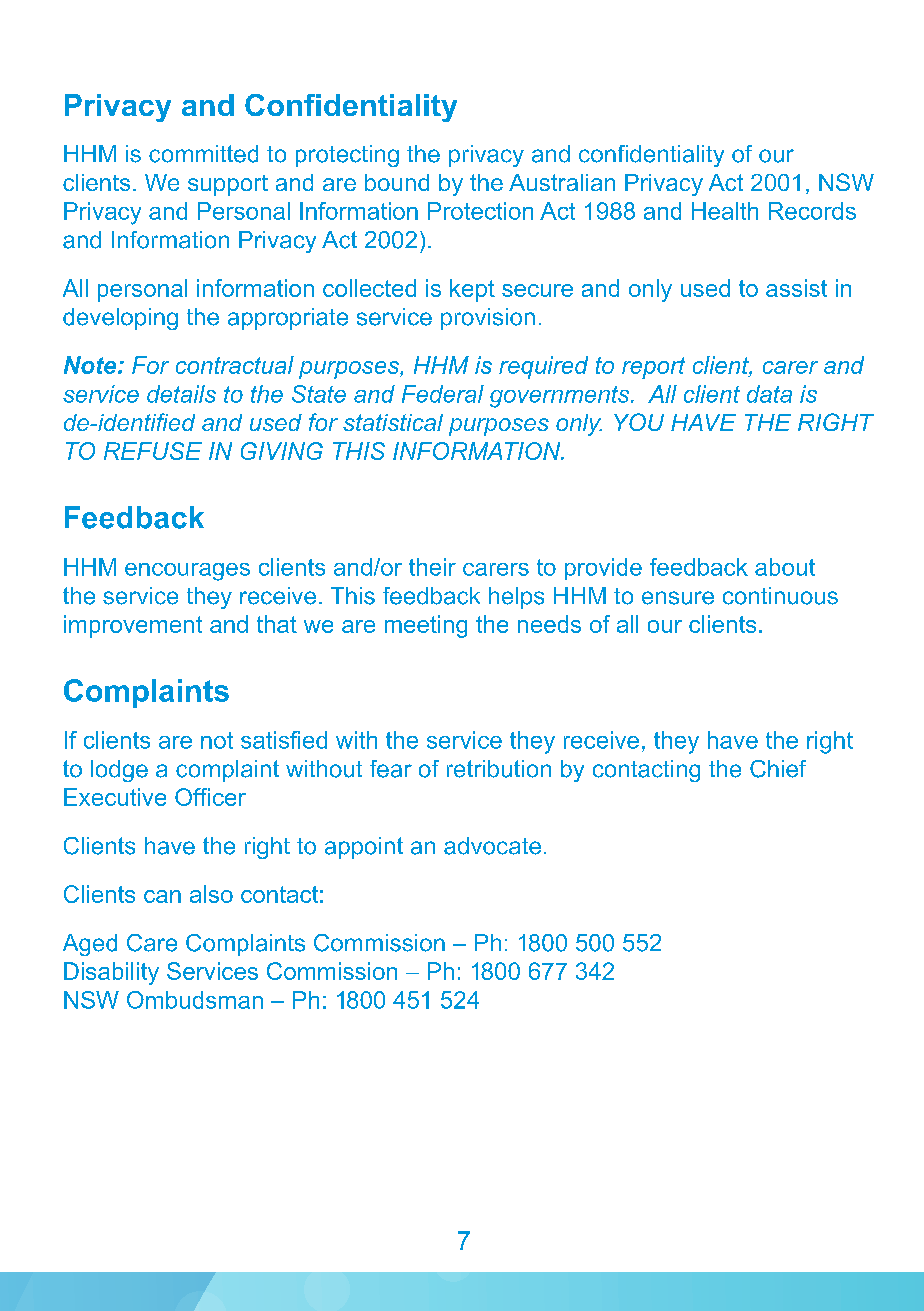  Describe the element at coordinates (678, 598) in the page. I see `ensure` at that location.
